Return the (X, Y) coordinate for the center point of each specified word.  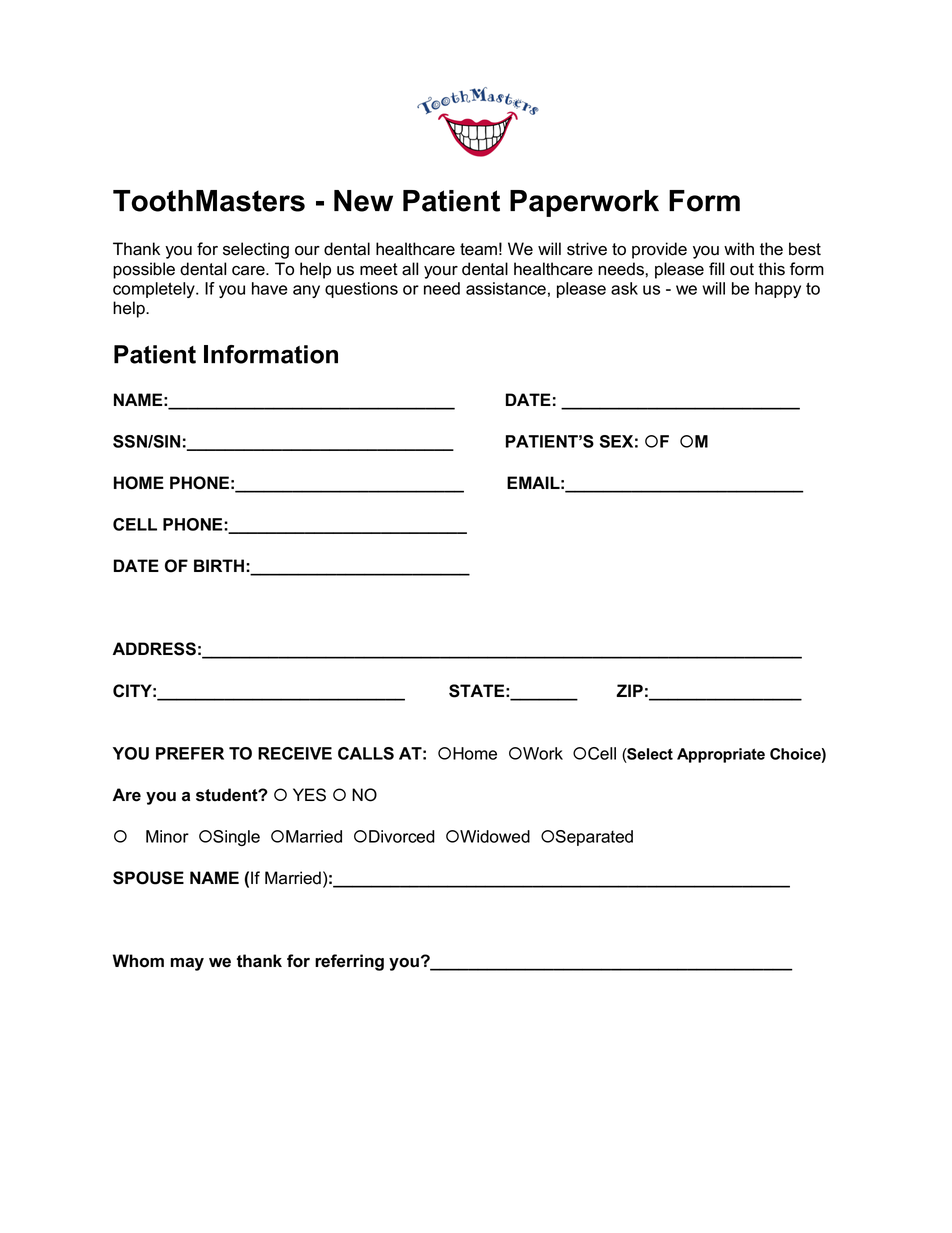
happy (778, 290)
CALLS (366, 753)
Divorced (402, 836)
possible (144, 270)
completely (155, 290)
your (441, 272)
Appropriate (721, 755)
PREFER (190, 753)
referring (349, 962)
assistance (506, 288)
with (739, 248)
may (187, 964)
